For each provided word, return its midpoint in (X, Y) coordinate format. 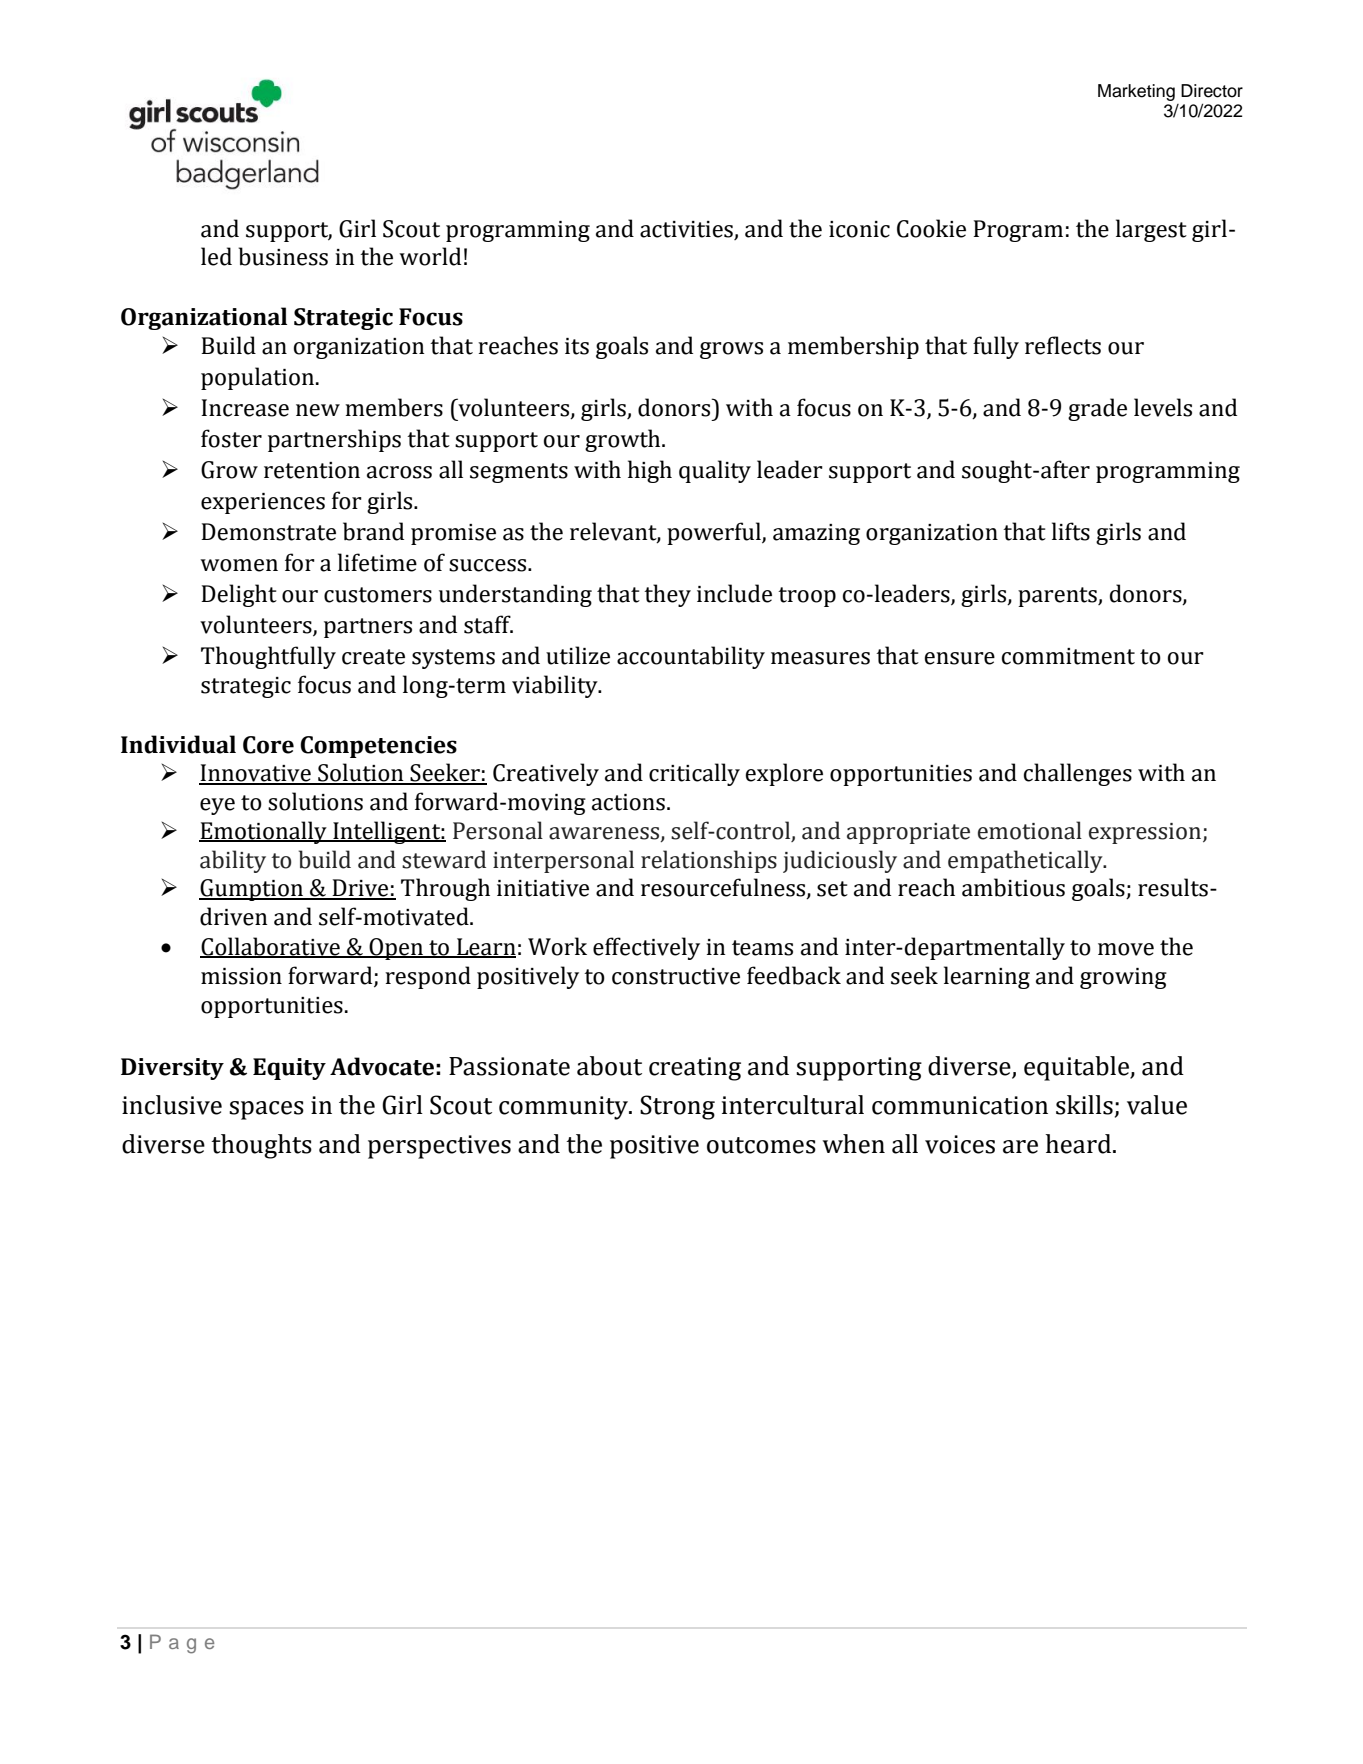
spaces (266, 1110)
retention (312, 470)
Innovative (256, 774)
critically (694, 774)
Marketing (1136, 92)
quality (715, 471)
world (430, 256)
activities (686, 229)
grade (1097, 409)
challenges (1078, 774)
